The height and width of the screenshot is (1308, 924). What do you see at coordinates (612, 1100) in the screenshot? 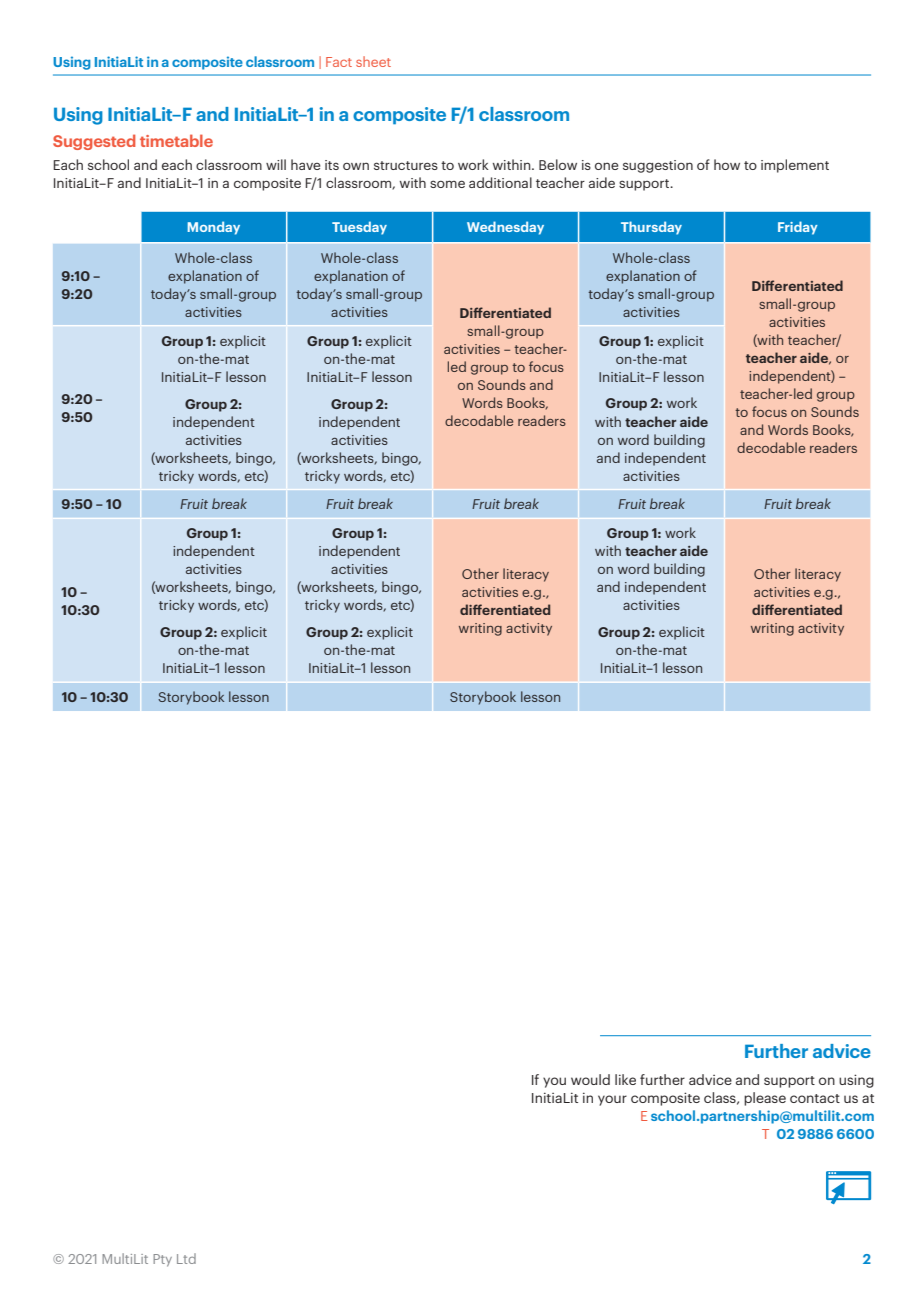
I see `your` at bounding box center [612, 1100].
